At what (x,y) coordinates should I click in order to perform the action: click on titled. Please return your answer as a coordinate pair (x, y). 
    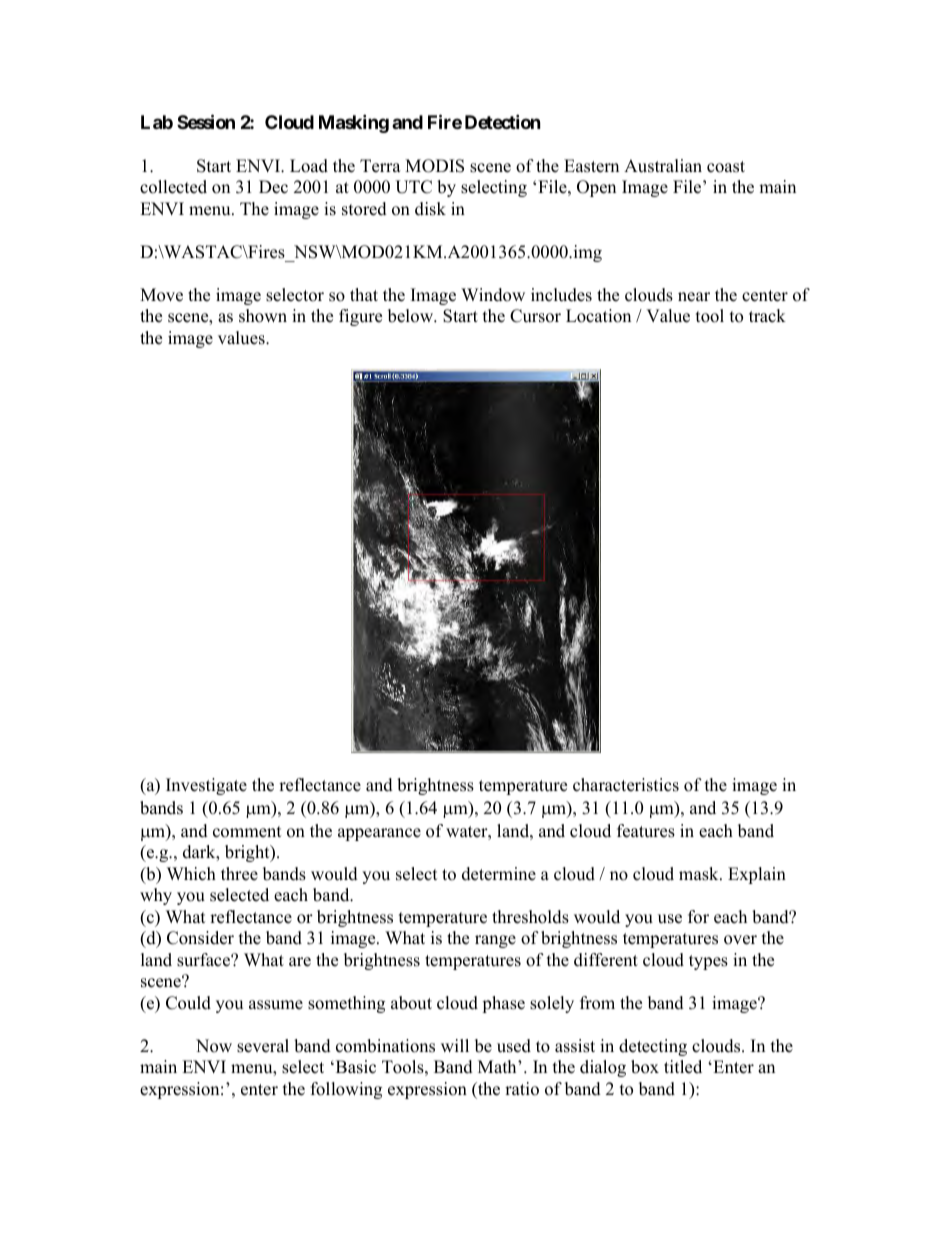
    Looking at the image, I should click on (683, 1067).
